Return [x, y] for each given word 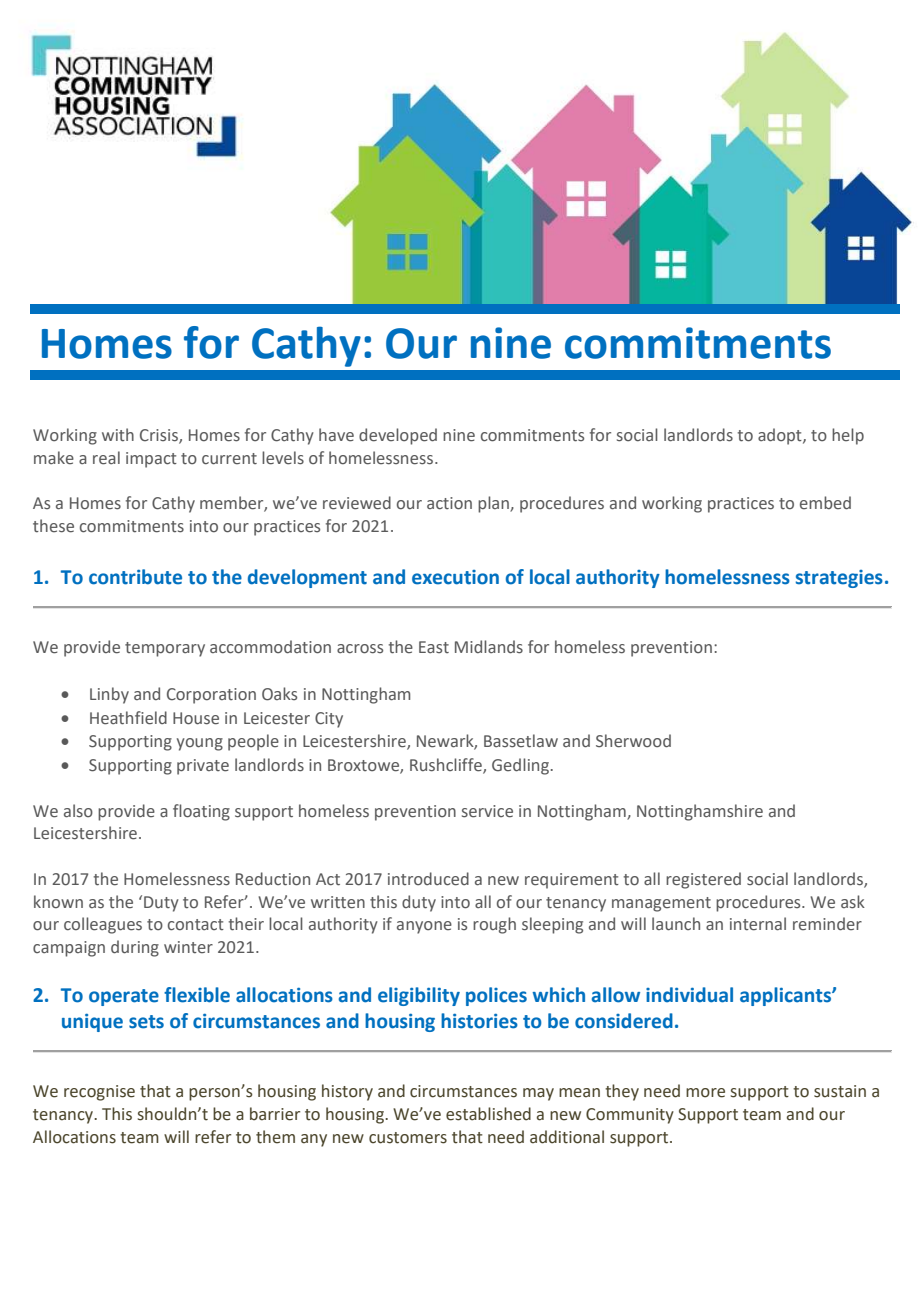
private [203, 767]
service [487, 811]
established [488, 1114]
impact [151, 460]
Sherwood [633, 741]
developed [398, 436]
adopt [781, 436]
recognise [99, 1093]
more [705, 1093]
